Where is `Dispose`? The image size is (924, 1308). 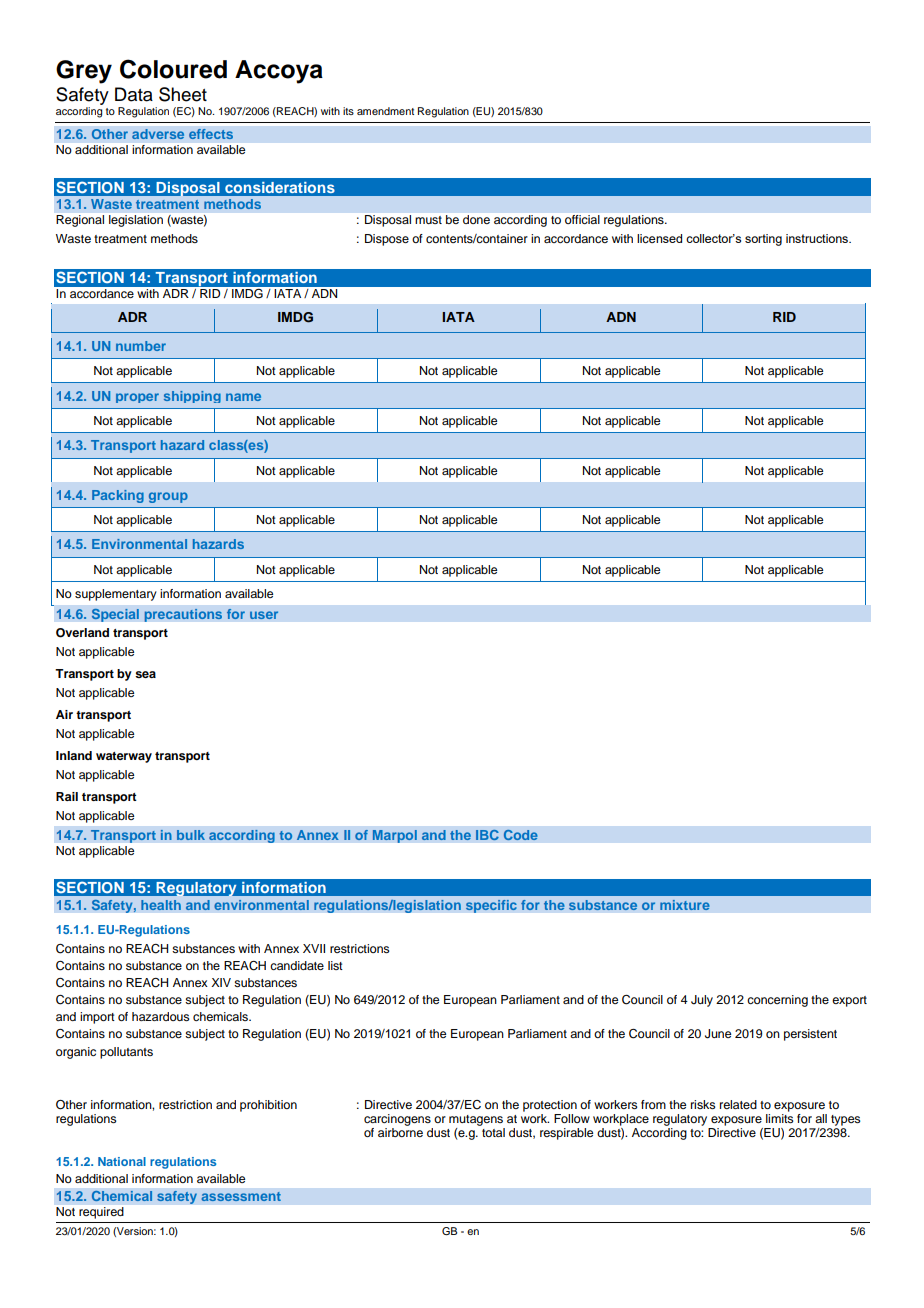
Dispose is located at coordinates (387, 240).
